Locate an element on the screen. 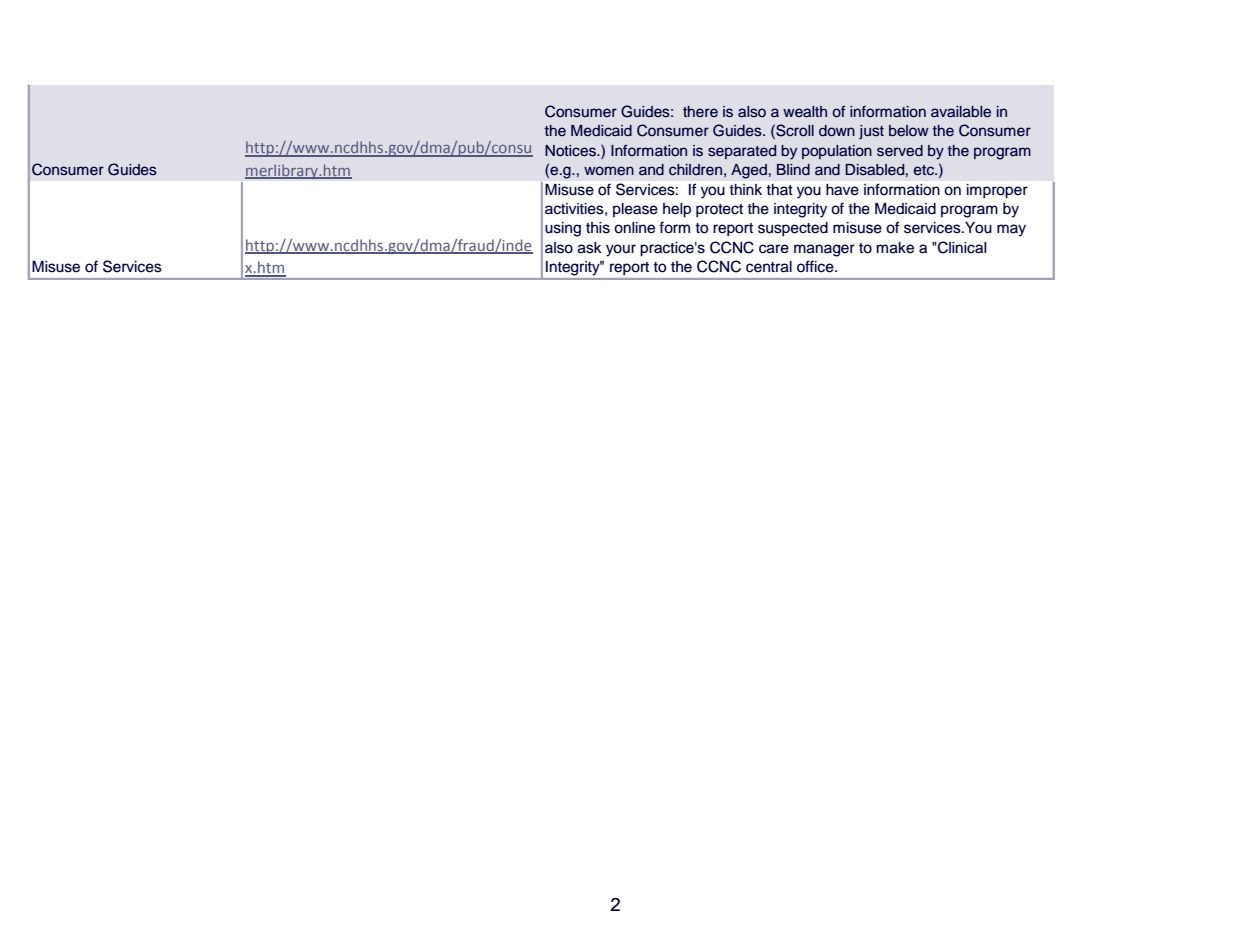 This screenshot has height=952, width=1233. may is located at coordinates (1011, 230).
